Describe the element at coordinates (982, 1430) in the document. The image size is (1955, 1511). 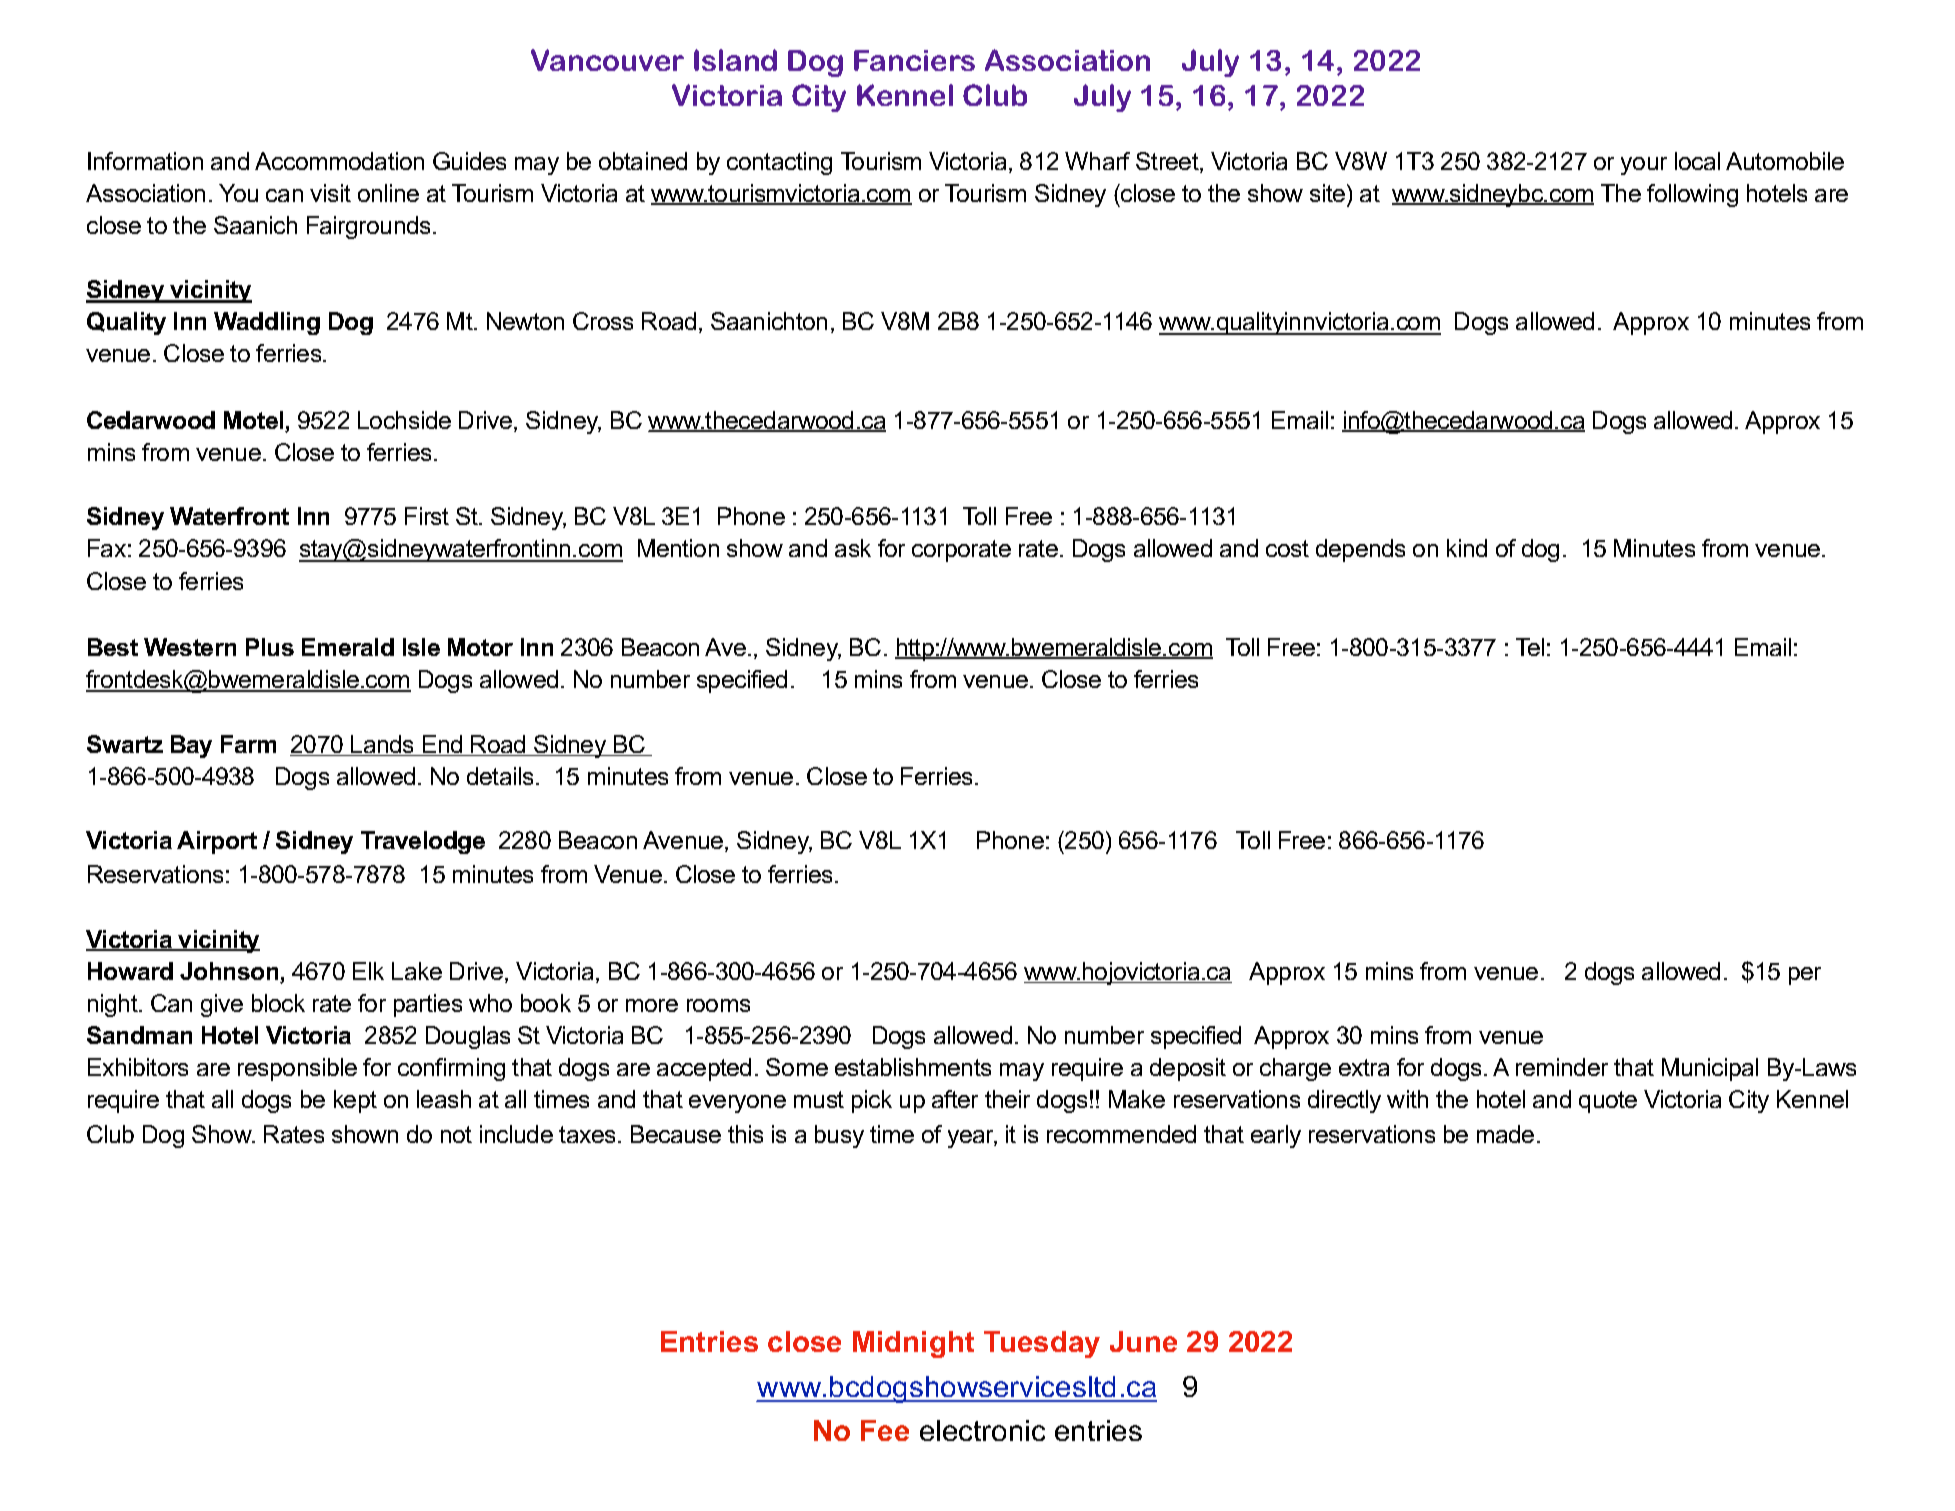
I see `electronic` at that location.
